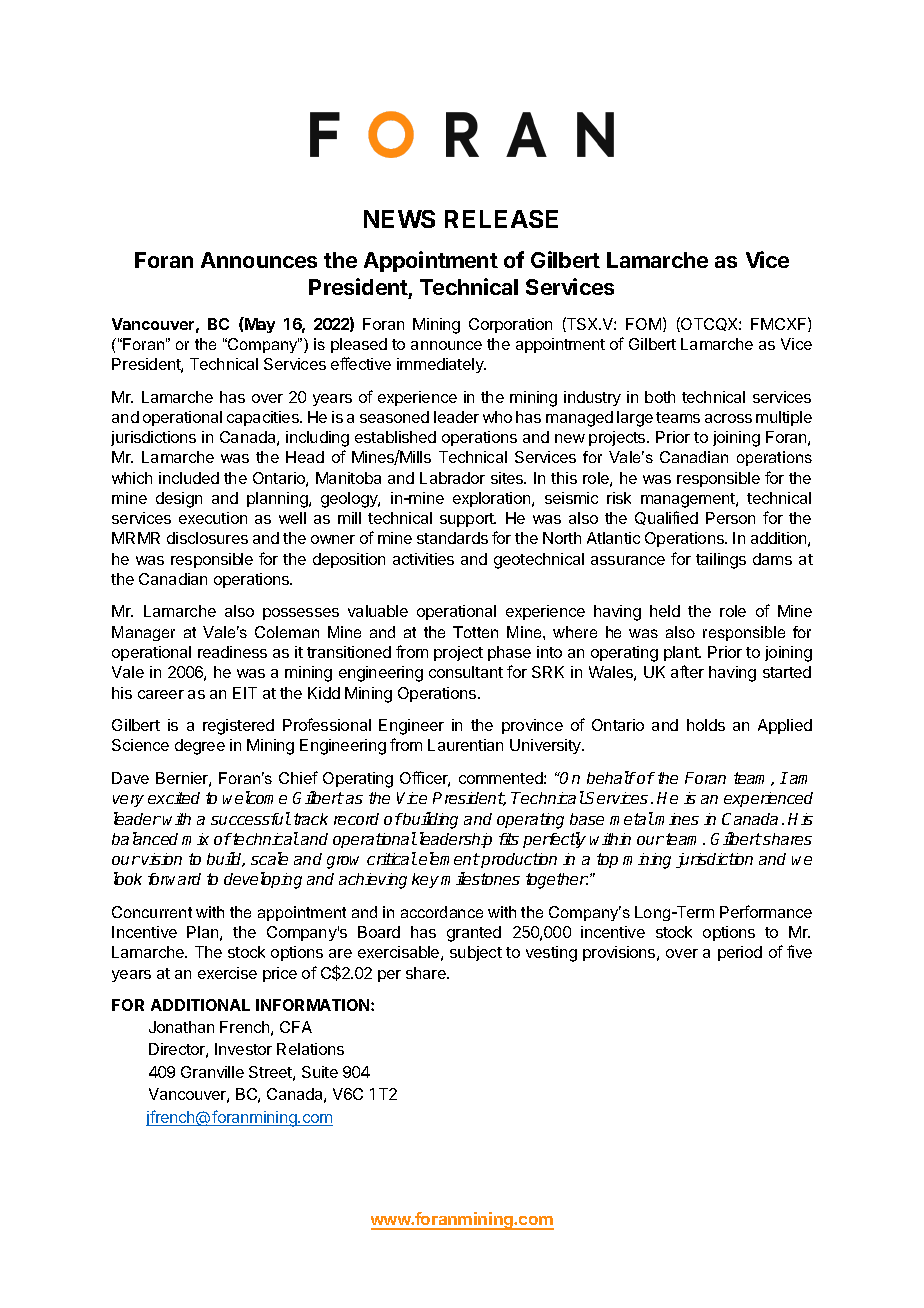 The height and width of the document is (1308, 924). I want to click on holds, so click(706, 725).
